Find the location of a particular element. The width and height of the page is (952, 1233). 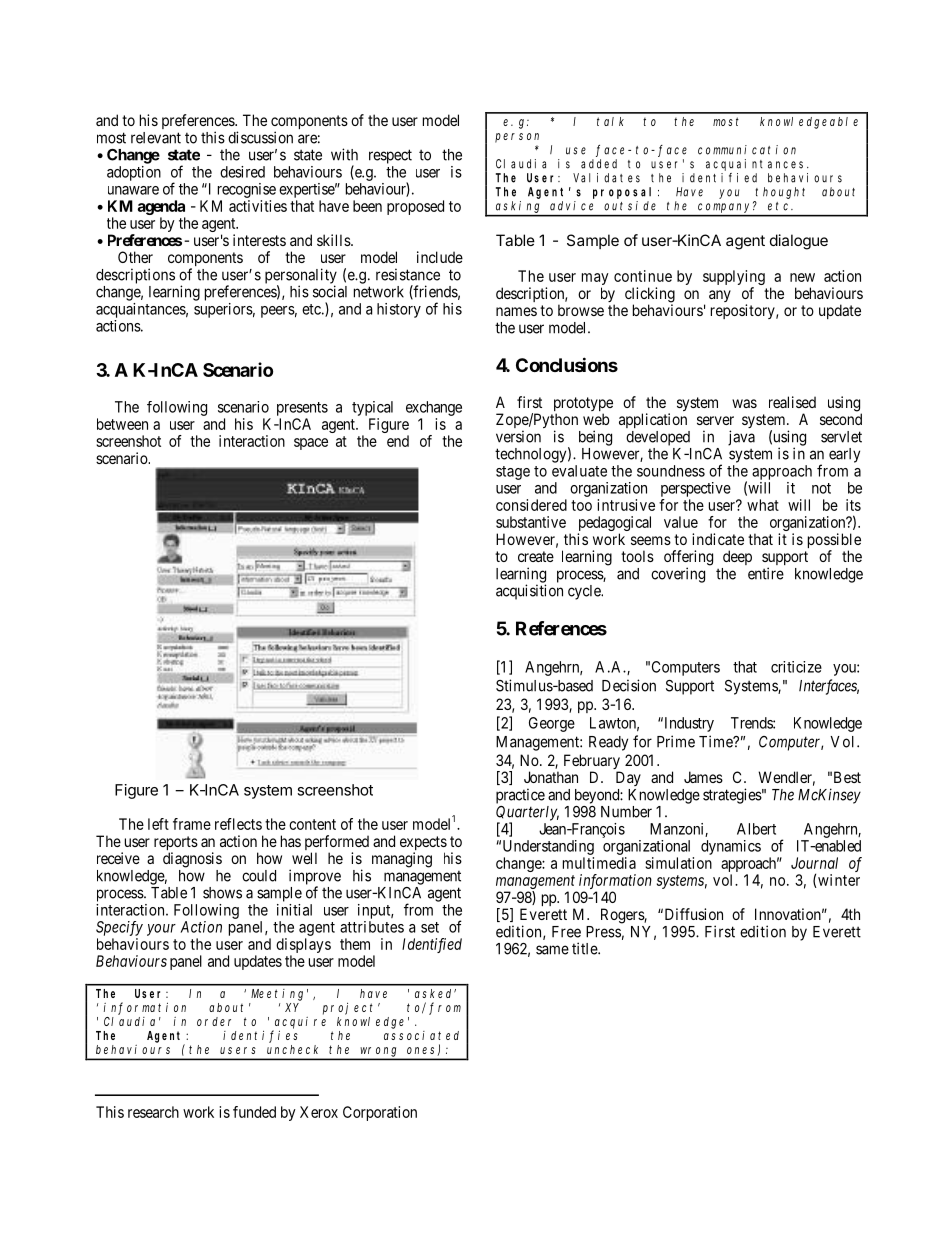

associated is located at coordinates (421, 1035).
